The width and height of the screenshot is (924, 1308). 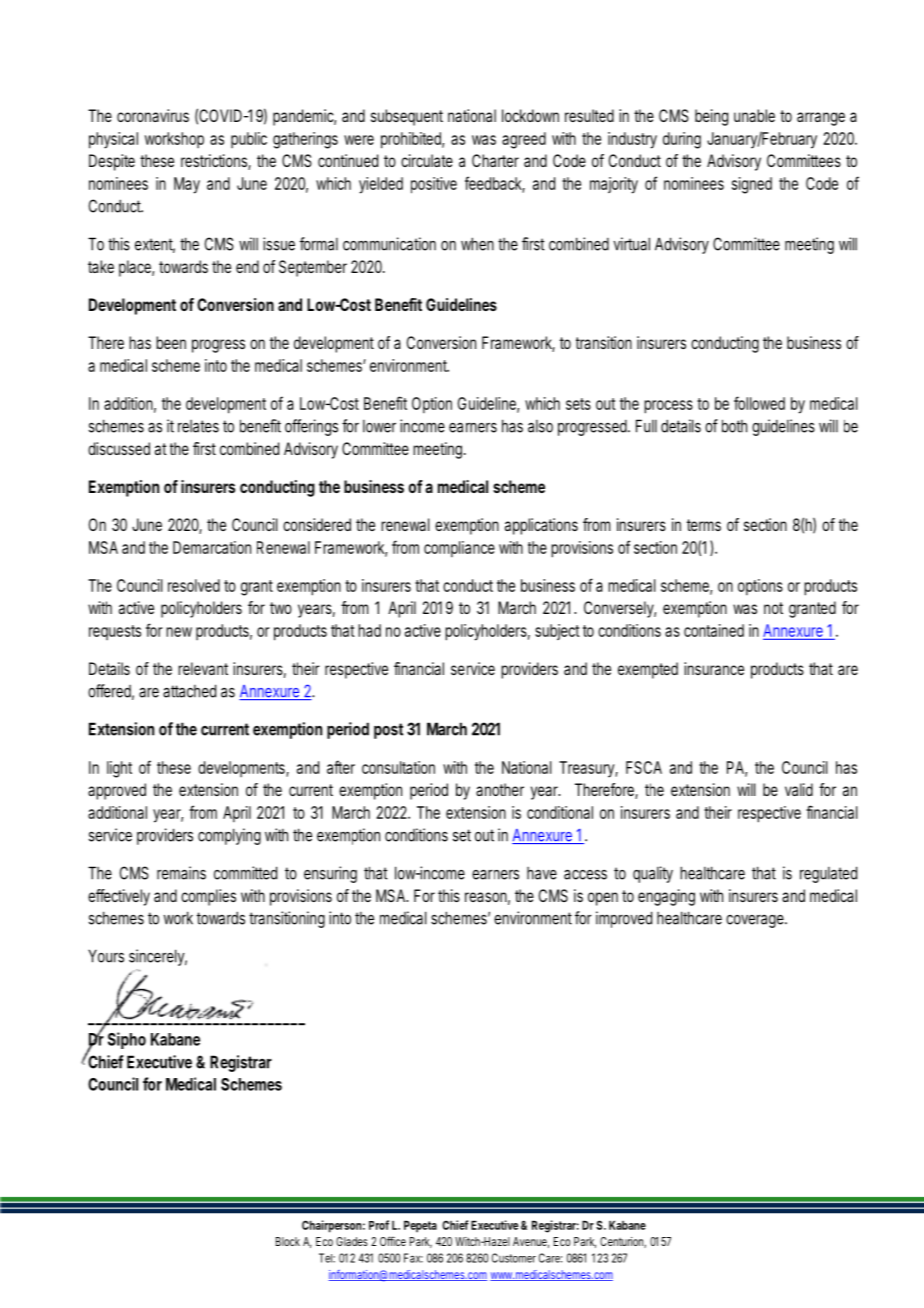 I want to click on insurance, so click(x=714, y=668).
